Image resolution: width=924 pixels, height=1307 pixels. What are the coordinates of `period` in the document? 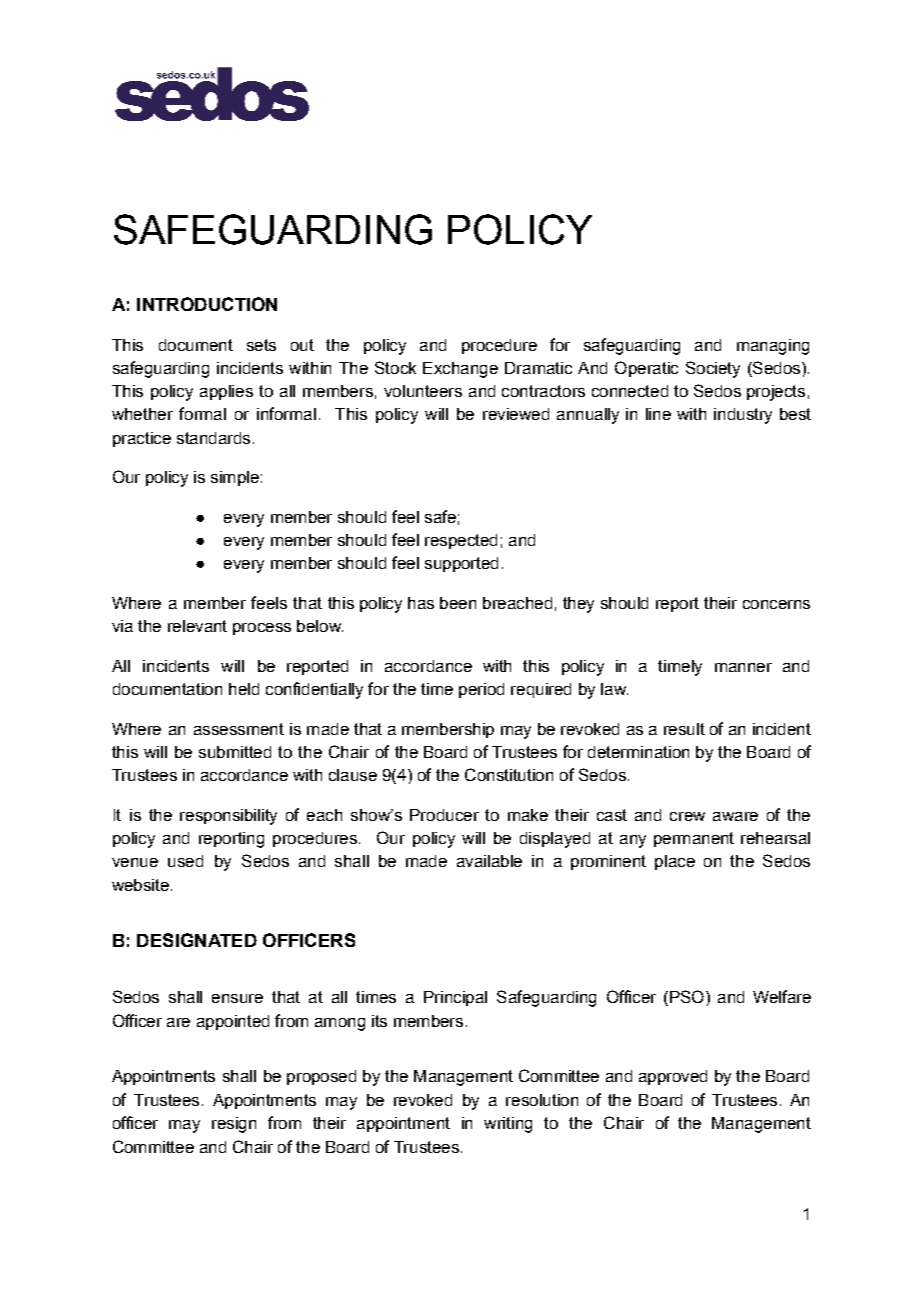 It's located at (481, 690).
